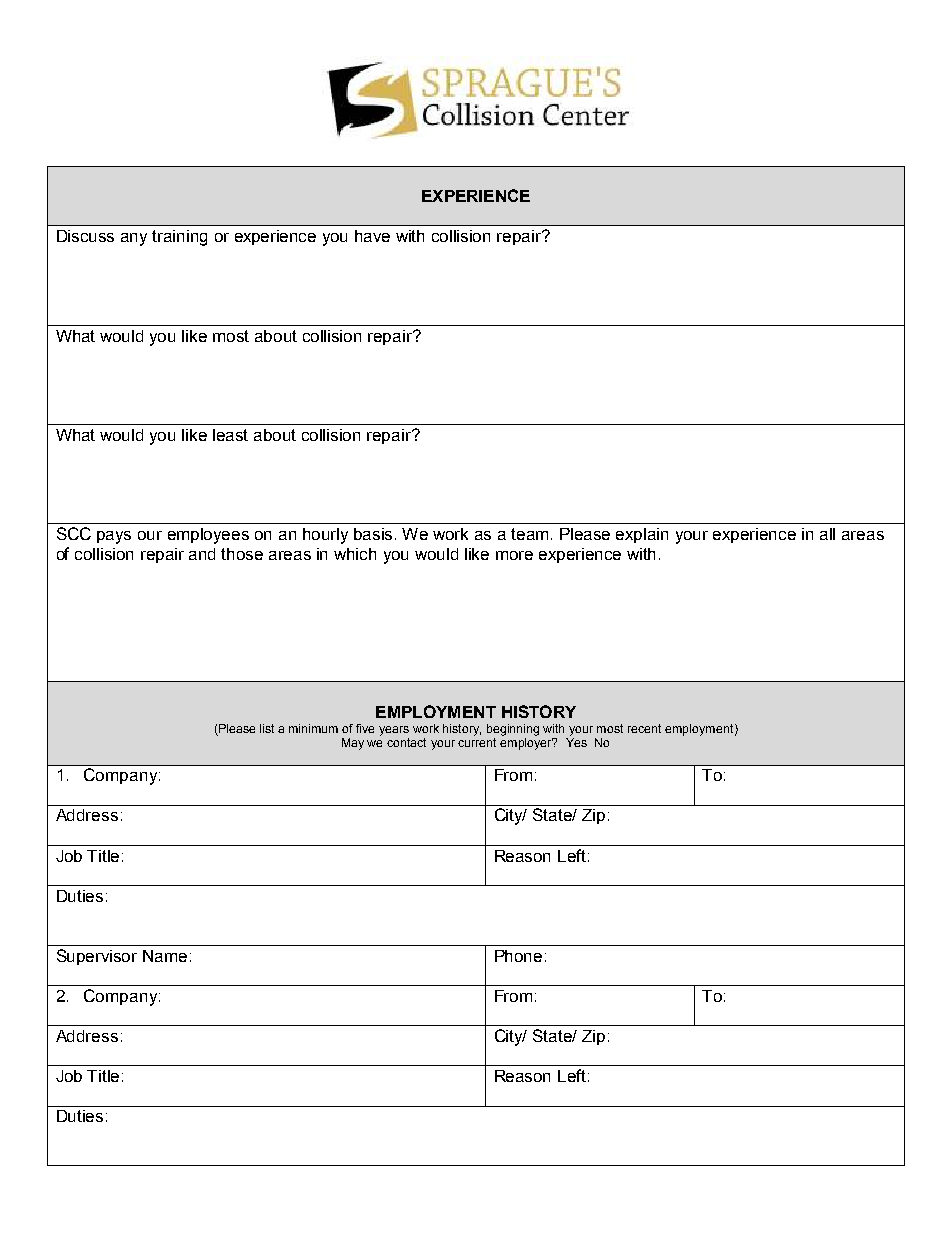  I want to click on Yes, so click(576, 742).
